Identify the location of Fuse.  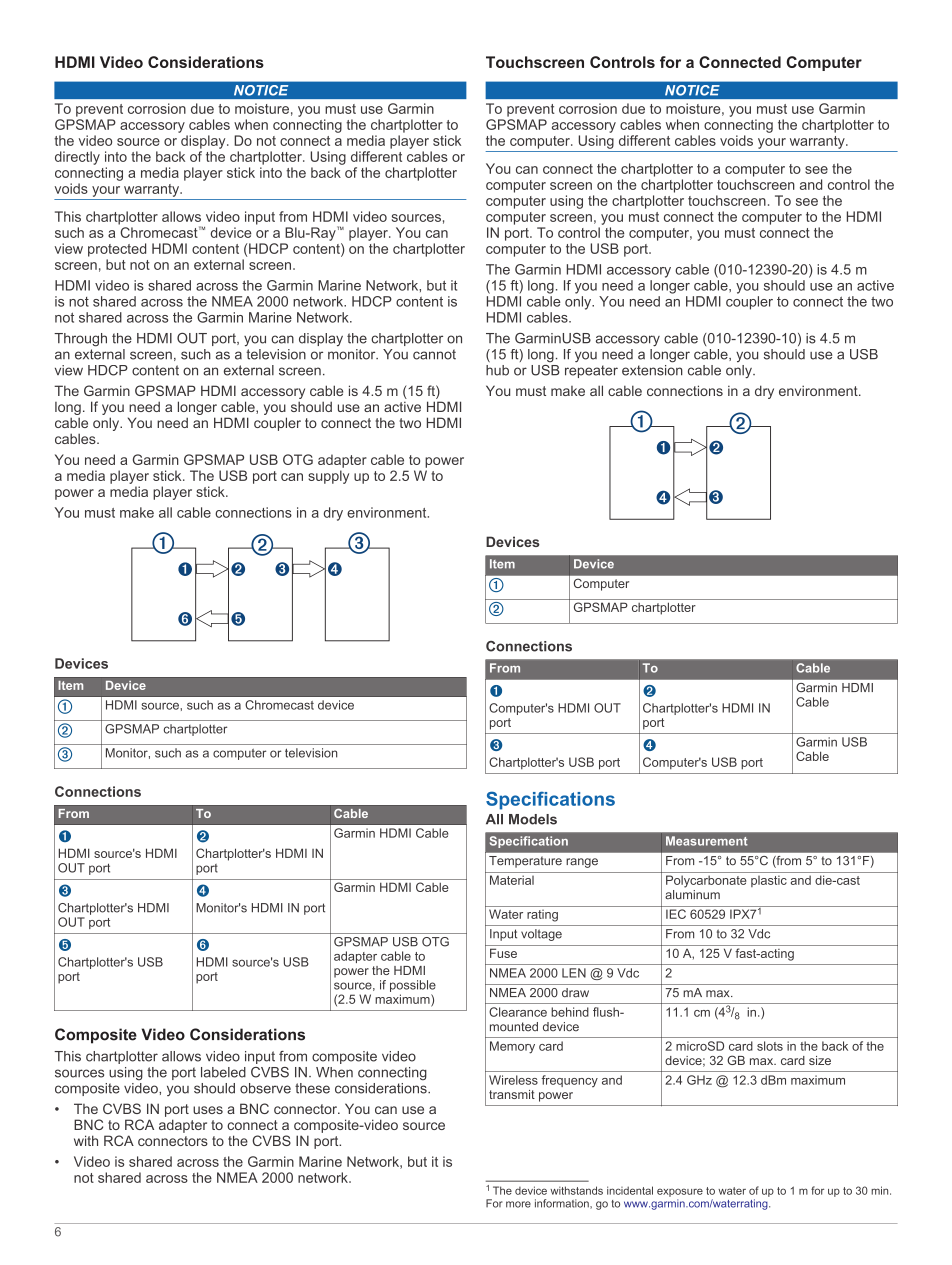
(503, 953).
